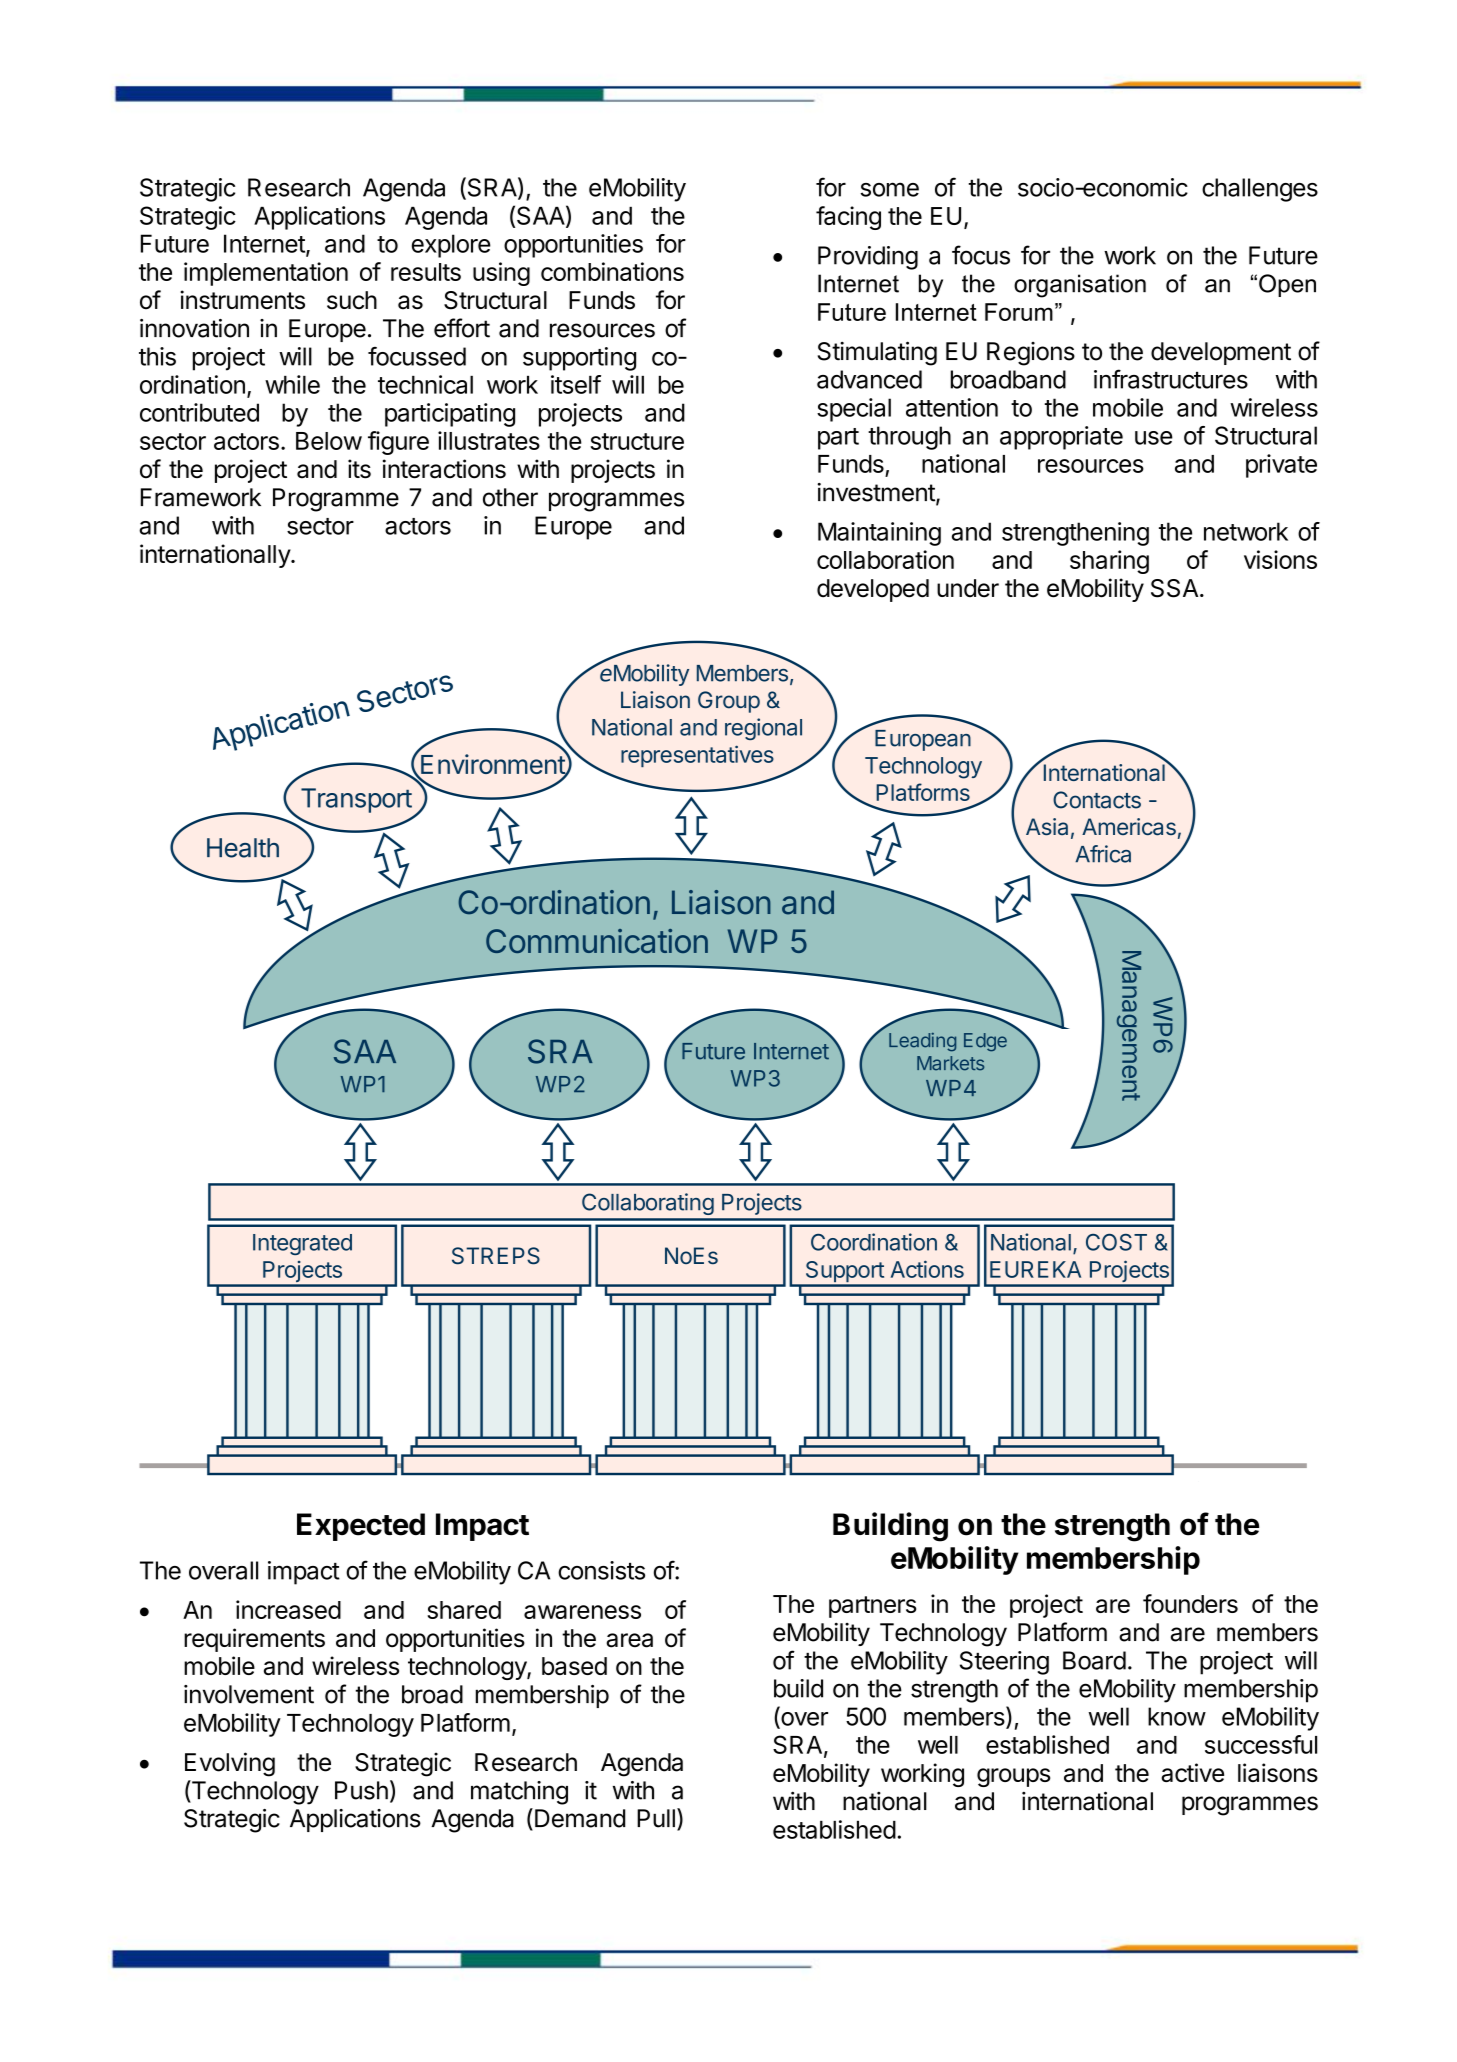  What do you see at coordinates (1080, 286) in the image?
I see `organisation` at bounding box center [1080, 286].
